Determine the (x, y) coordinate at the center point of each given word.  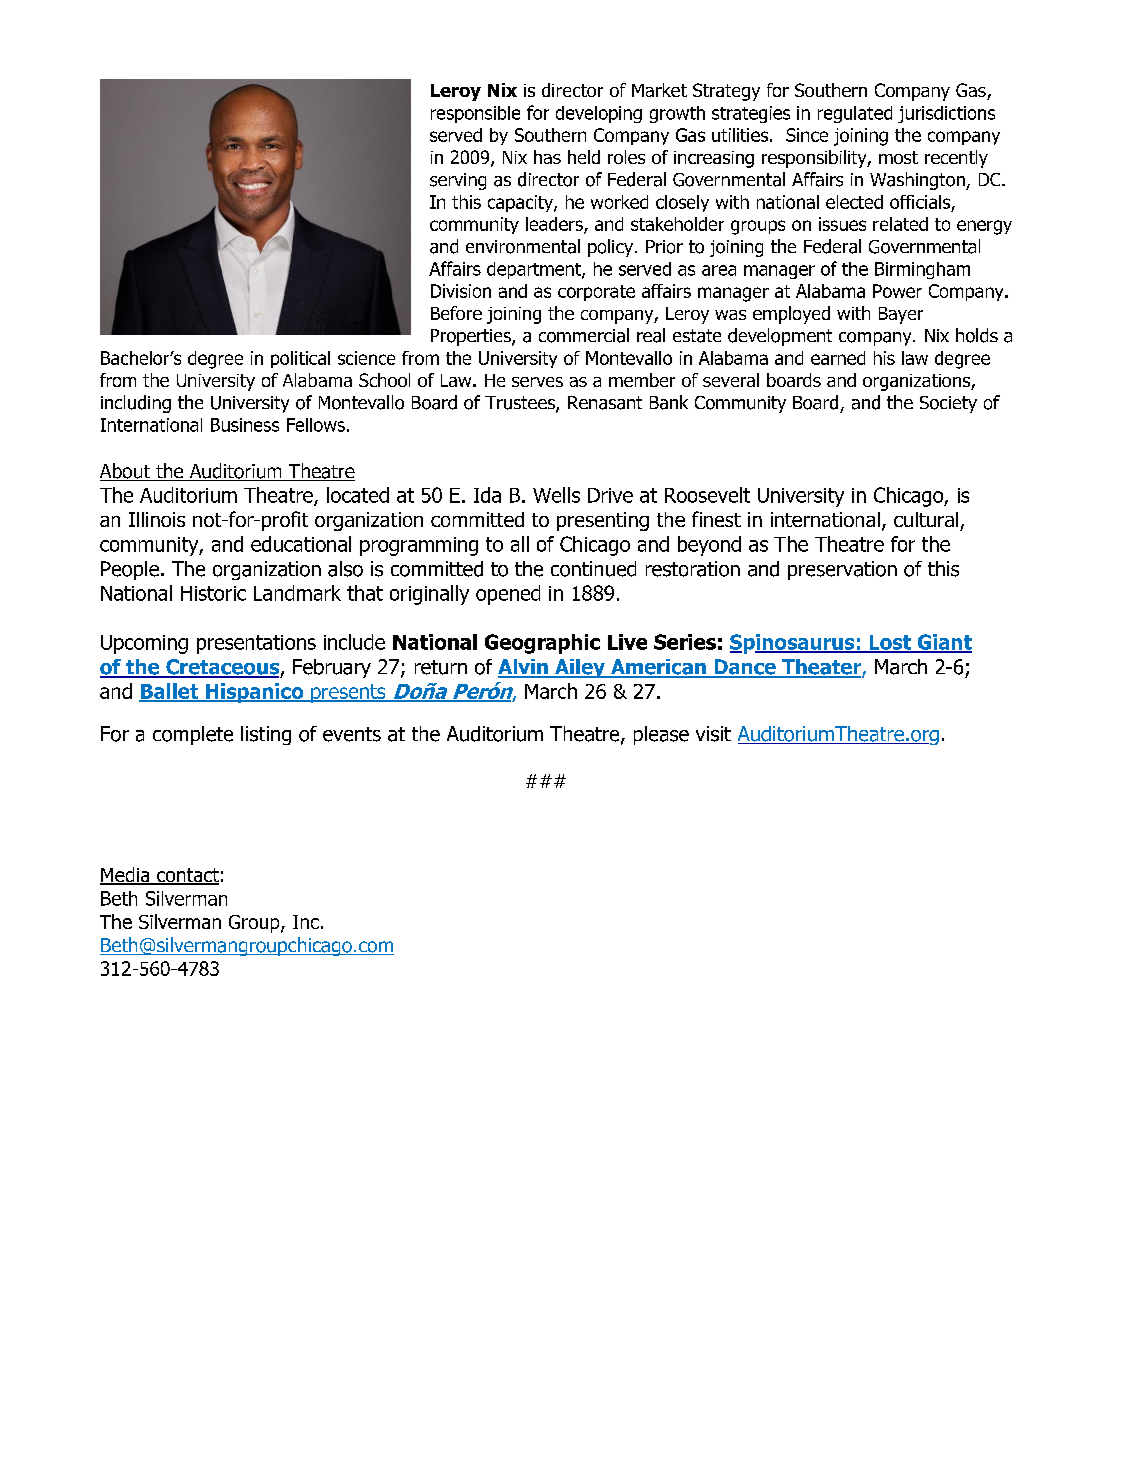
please (661, 735)
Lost (890, 643)
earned (838, 358)
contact (187, 876)
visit (713, 734)
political (300, 359)
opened (508, 595)
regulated (855, 114)
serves (537, 382)
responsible (475, 114)
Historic (213, 593)
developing (599, 114)
